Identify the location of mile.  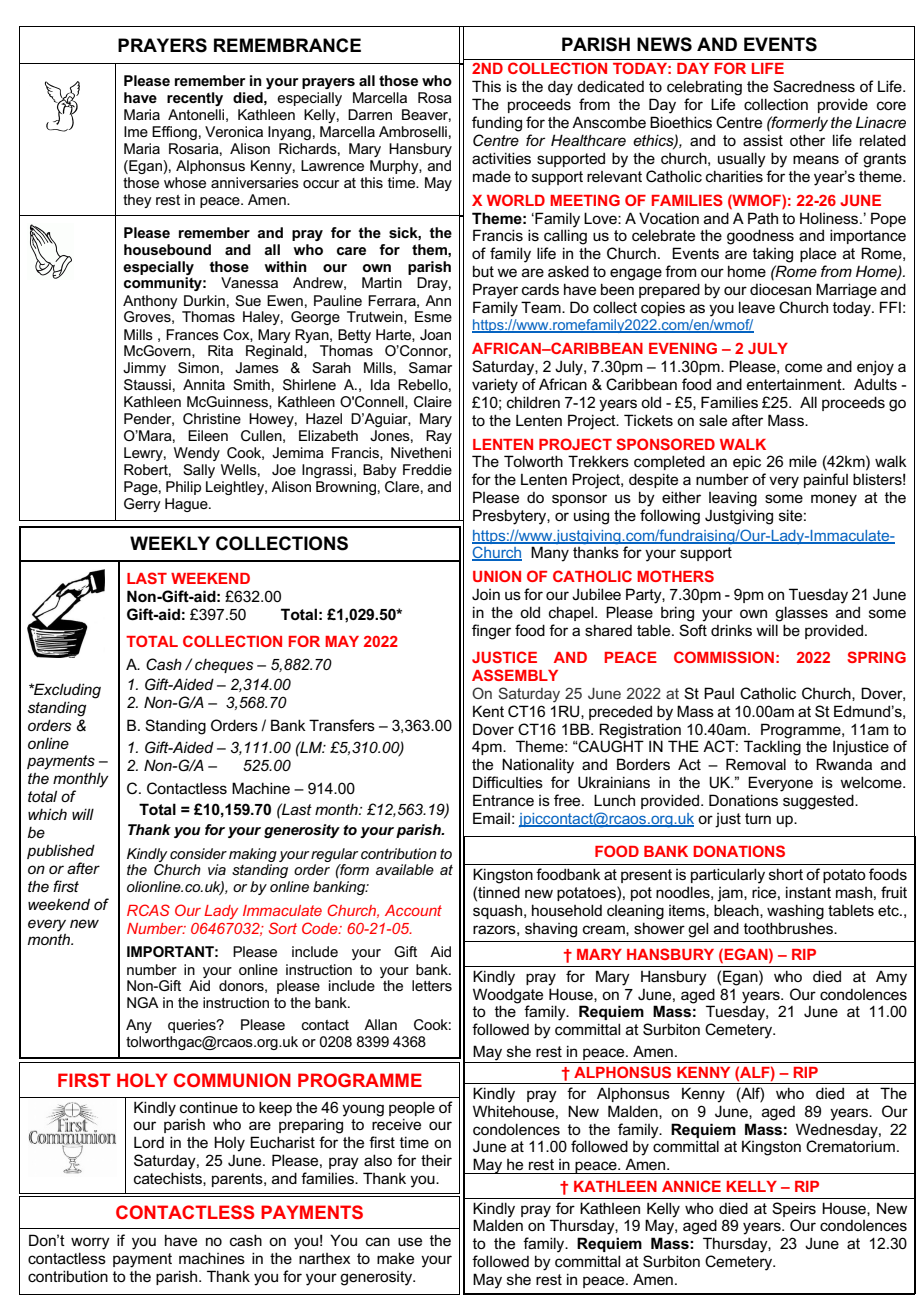
(803, 461).
